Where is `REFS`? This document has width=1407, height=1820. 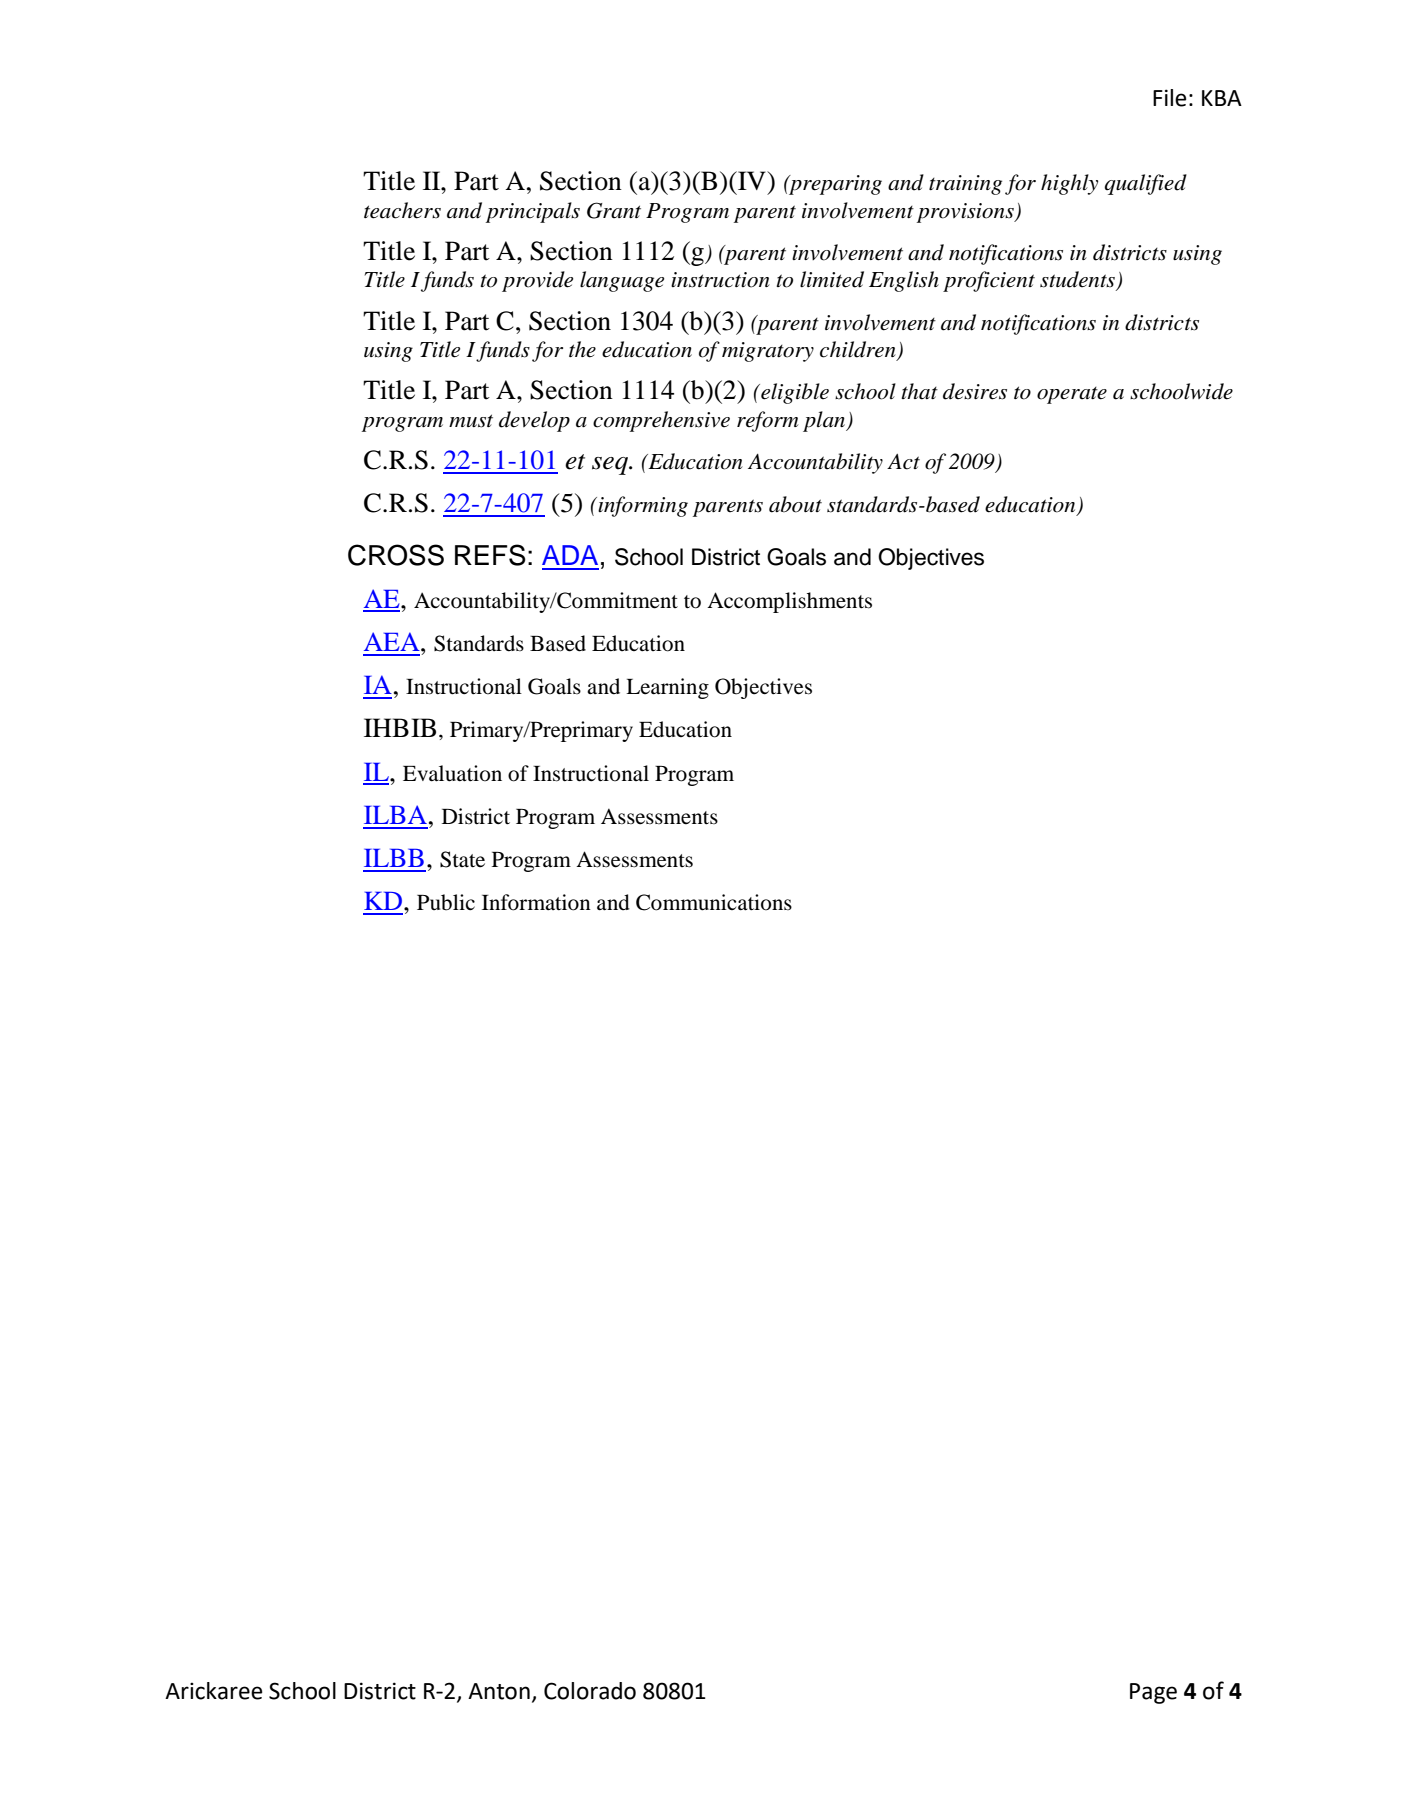
REFS is located at coordinates (490, 555).
